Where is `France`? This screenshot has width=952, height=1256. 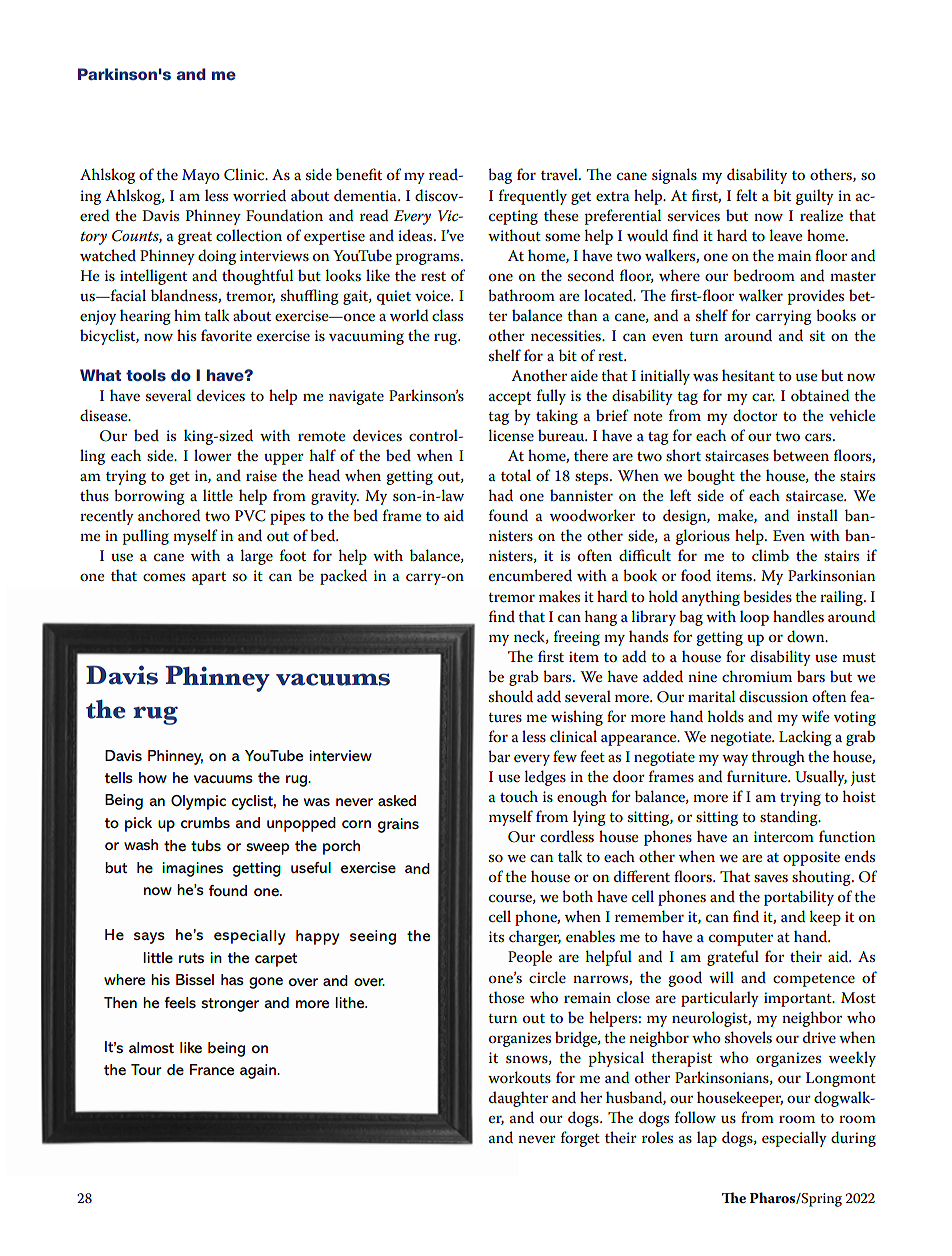
France is located at coordinates (212, 1069).
